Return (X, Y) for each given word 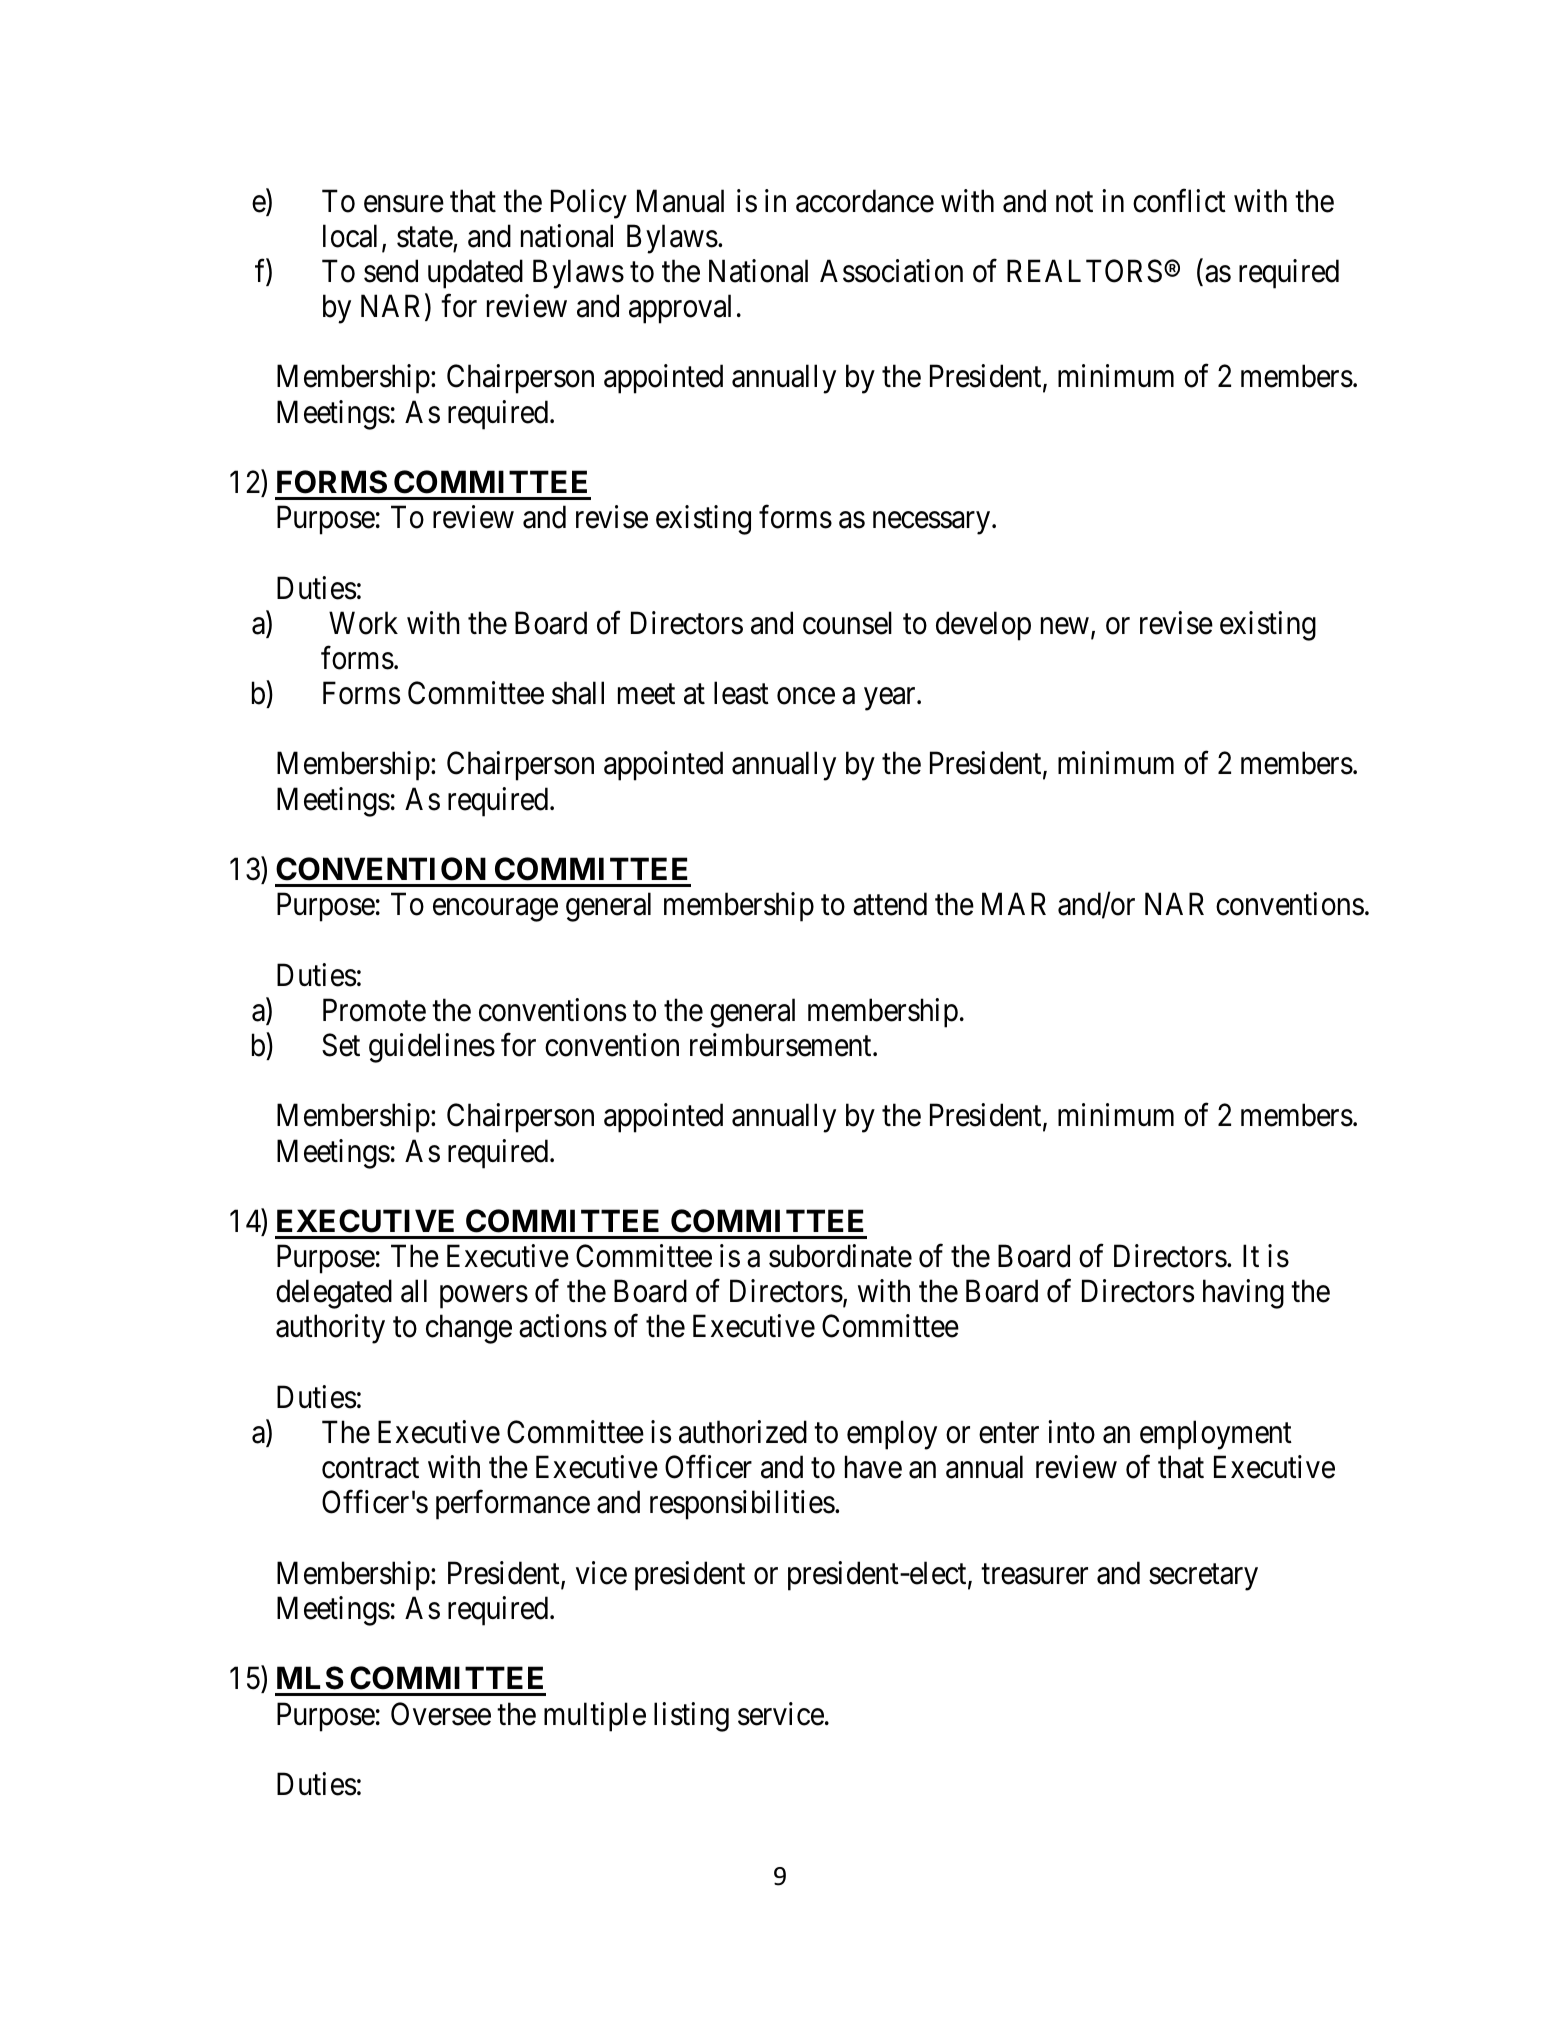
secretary (1203, 1577)
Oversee (441, 1714)
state (425, 237)
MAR (1014, 904)
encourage (495, 910)
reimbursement (782, 1045)
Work (363, 623)
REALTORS (1084, 271)
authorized (743, 1432)
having (1243, 1294)
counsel (847, 623)
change (469, 1329)
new (1065, 626)
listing (691, 1717)
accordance (865, 201)
